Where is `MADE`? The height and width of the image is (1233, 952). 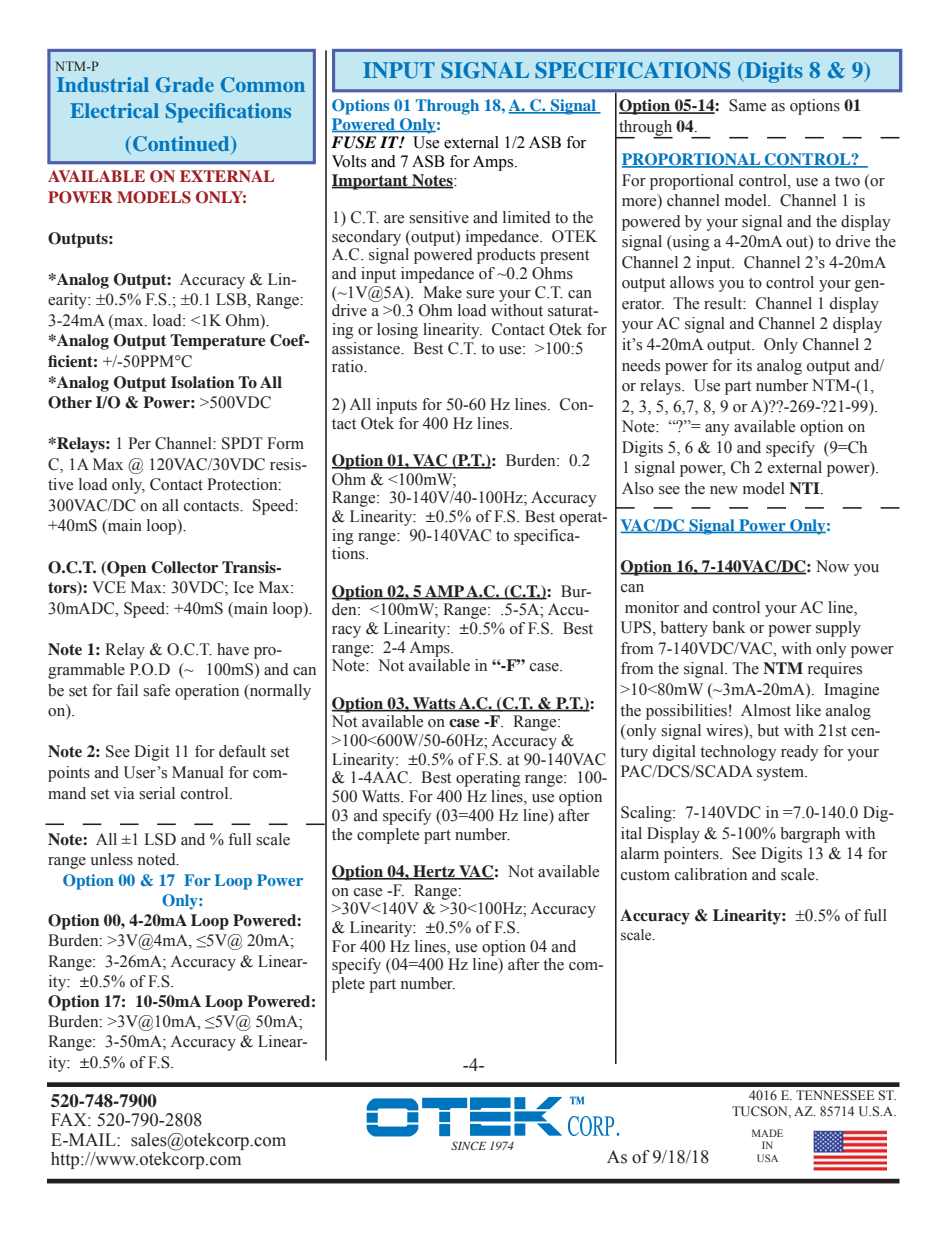
MADE is located at coordinates (767, 1133).
